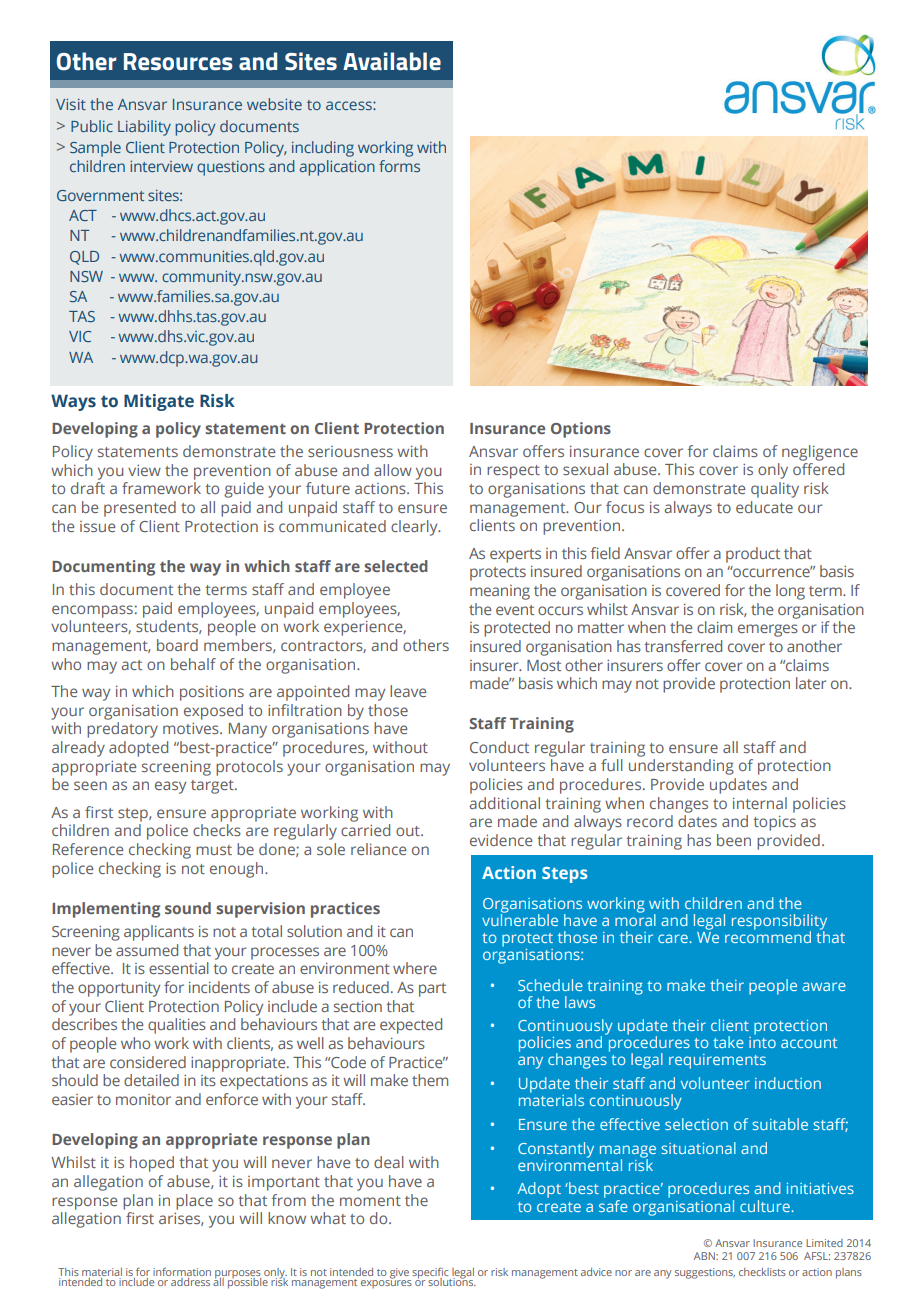  What do you see at coordinates (392, 61) in the page?
I see `Available` at bounding box center [392, 61].
